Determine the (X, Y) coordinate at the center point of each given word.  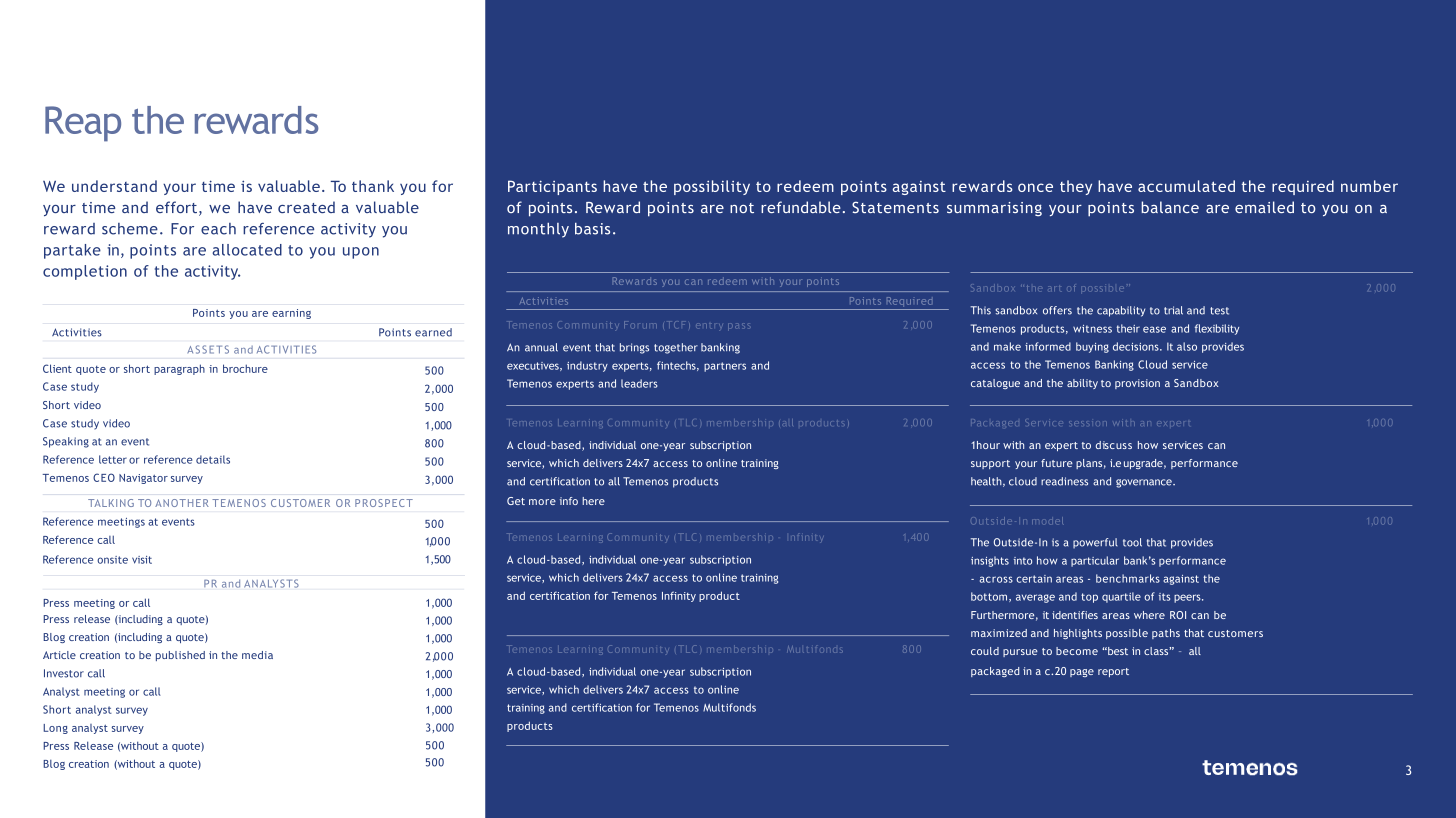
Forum (640, 324)
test (1219, 311)
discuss (1114, 445)
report (1113, 672)
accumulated (1186, 186)
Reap (83, 124)
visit (142, 560)
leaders (639, 383)
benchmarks (1128, 578)
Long (55, 729)
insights (990, 561)
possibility (712, 187)
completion (85, 272)
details (213, 459)
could (985, 651)
